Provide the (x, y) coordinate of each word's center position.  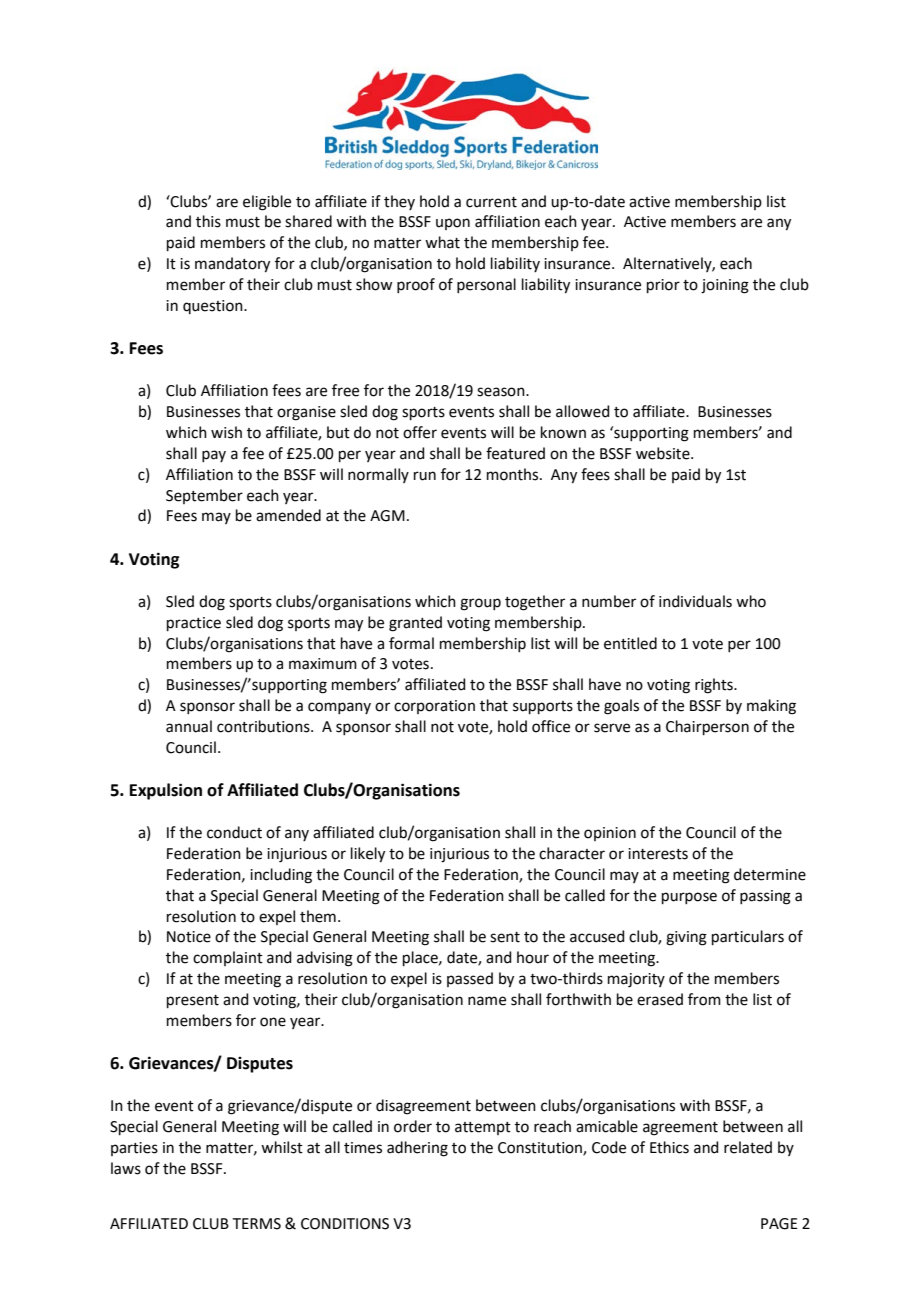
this (208, 221)
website (664, 453)
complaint (228, 958)
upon (453, 224)
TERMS (257, 1224)
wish (226, 432)
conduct (234, 832)
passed (470, 979)
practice (194, 624)
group (480, 604)
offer (420, 432)
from (704, 999)
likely (368, 855)
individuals (695, 601)
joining (725, 286)
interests (658, 854)
